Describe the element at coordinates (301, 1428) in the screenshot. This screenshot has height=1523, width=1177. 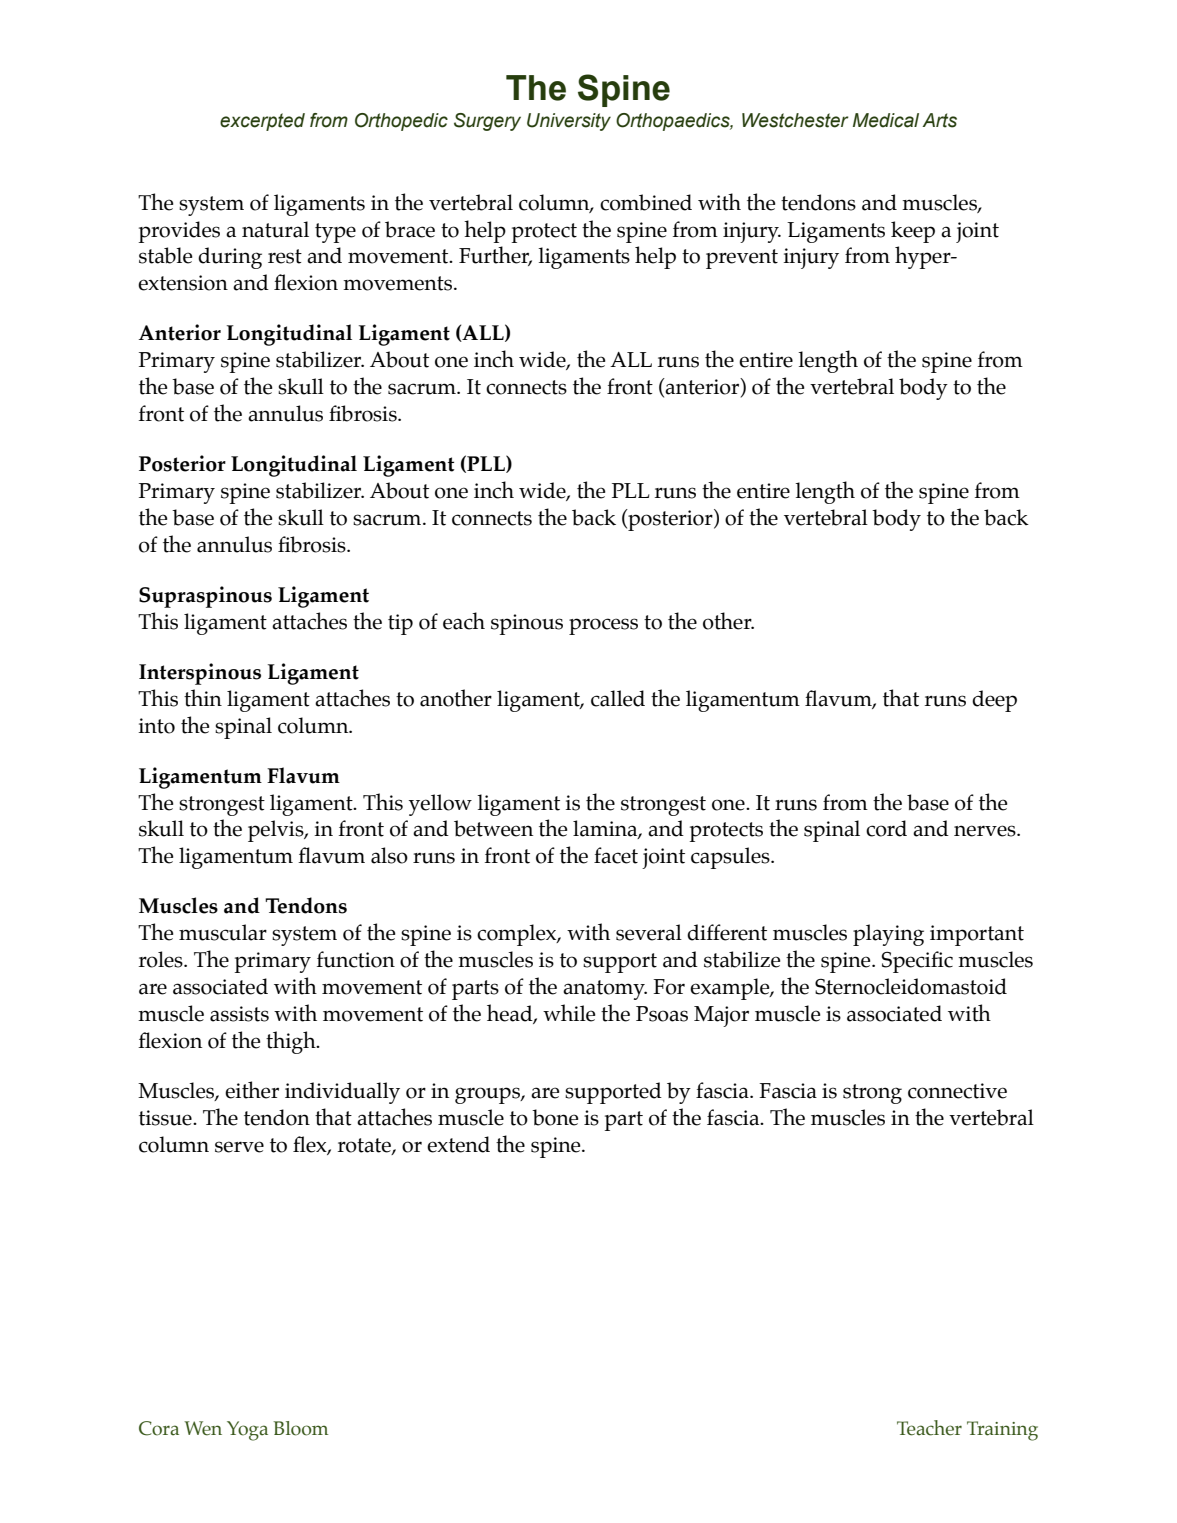
I see `Bloom` at that location.
